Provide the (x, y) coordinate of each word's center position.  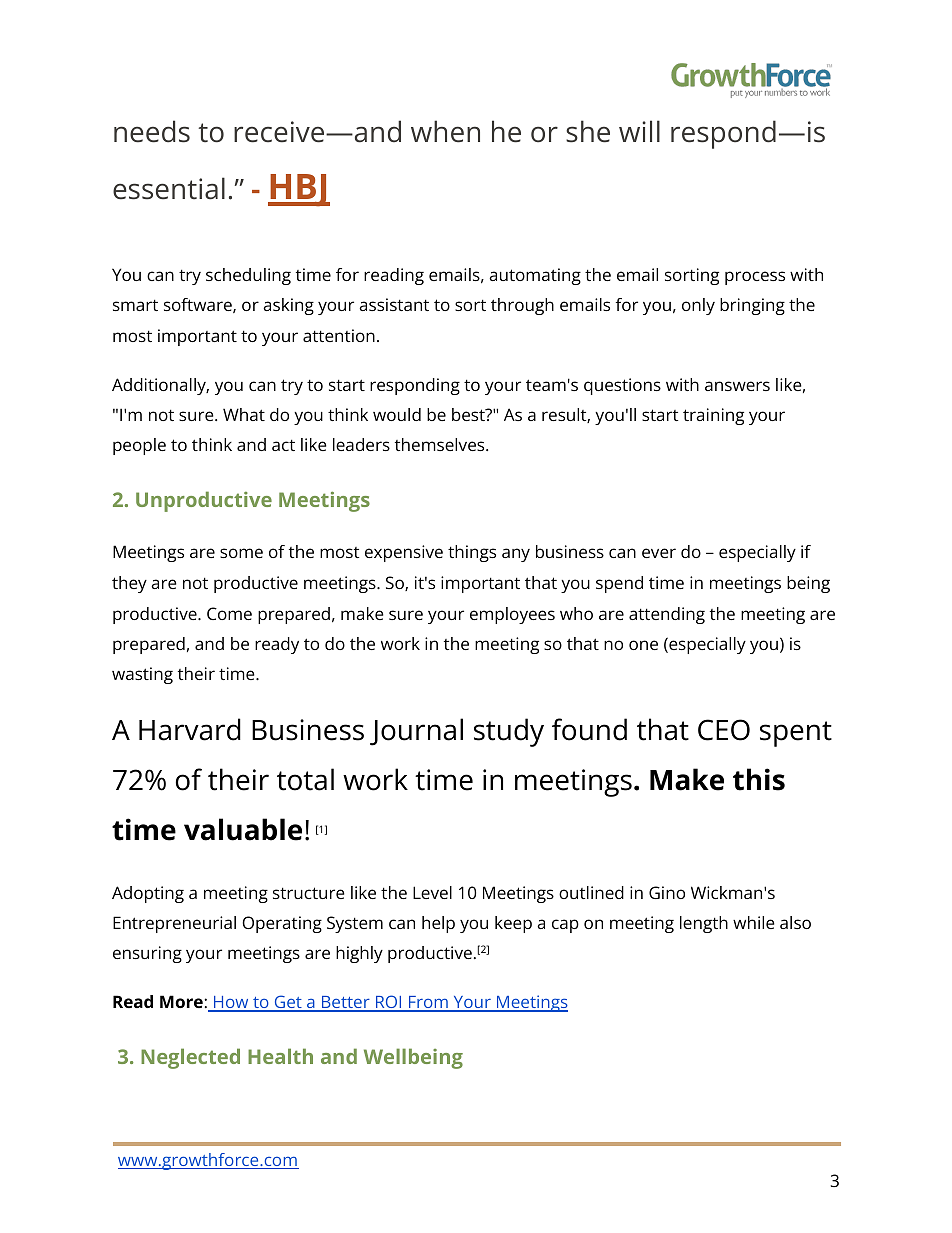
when (445, 131)
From (428, 1004)
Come (229, 613)
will (639, 131)
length (704, 924)
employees (512, 615)
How (231, 1004)
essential (169, 188)
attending (667, 615)
